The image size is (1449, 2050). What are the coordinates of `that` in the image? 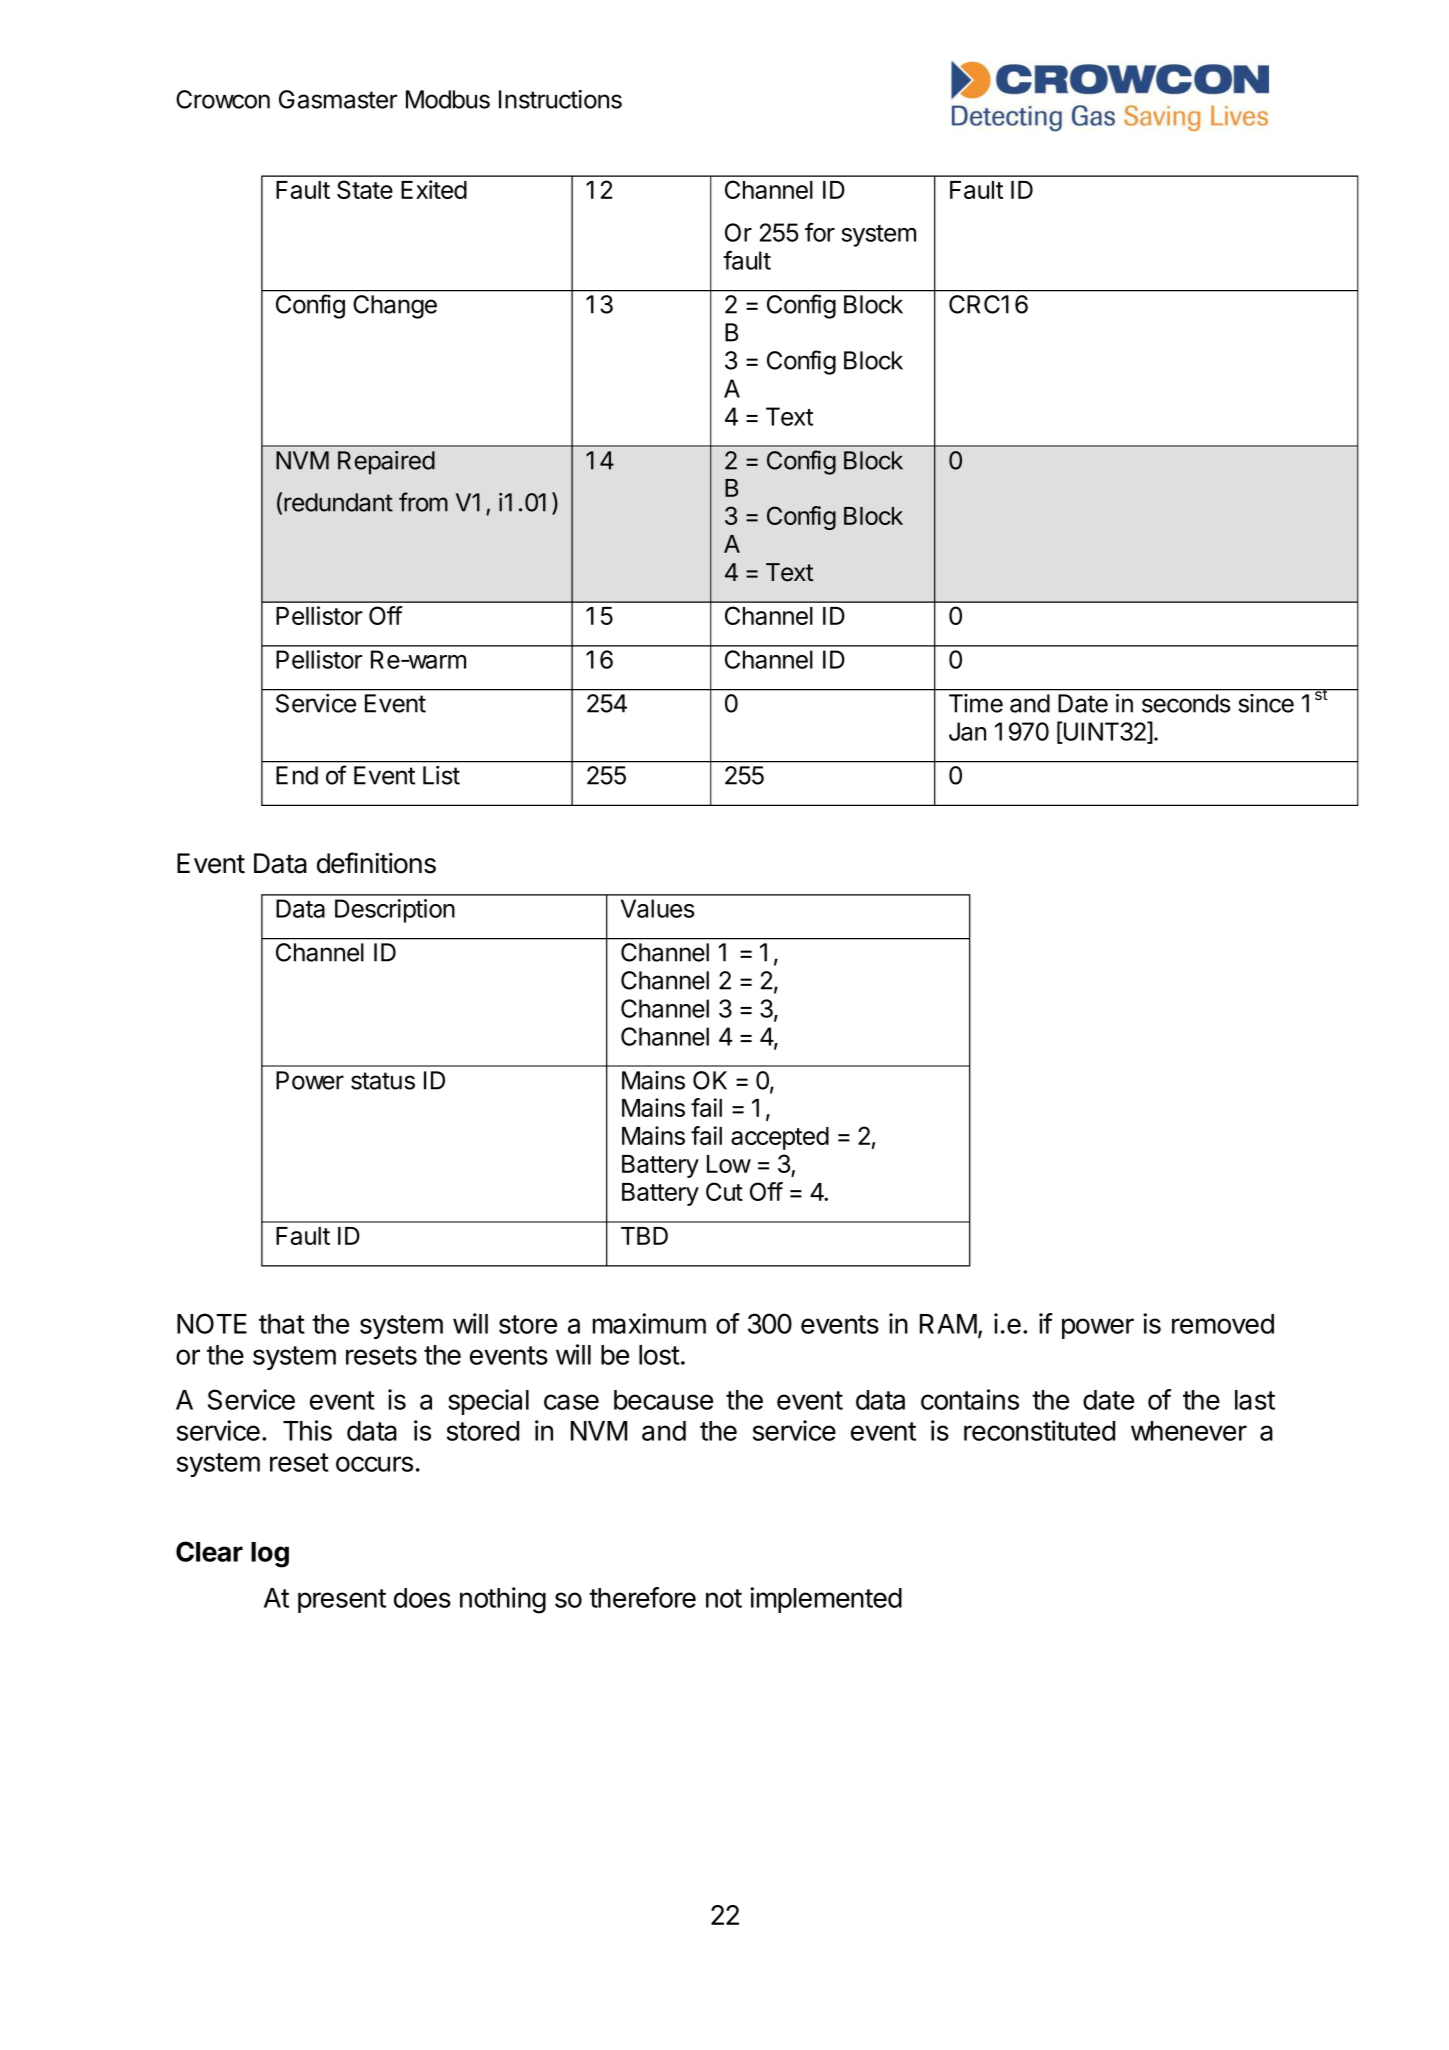 It's located at (282, 1324).
